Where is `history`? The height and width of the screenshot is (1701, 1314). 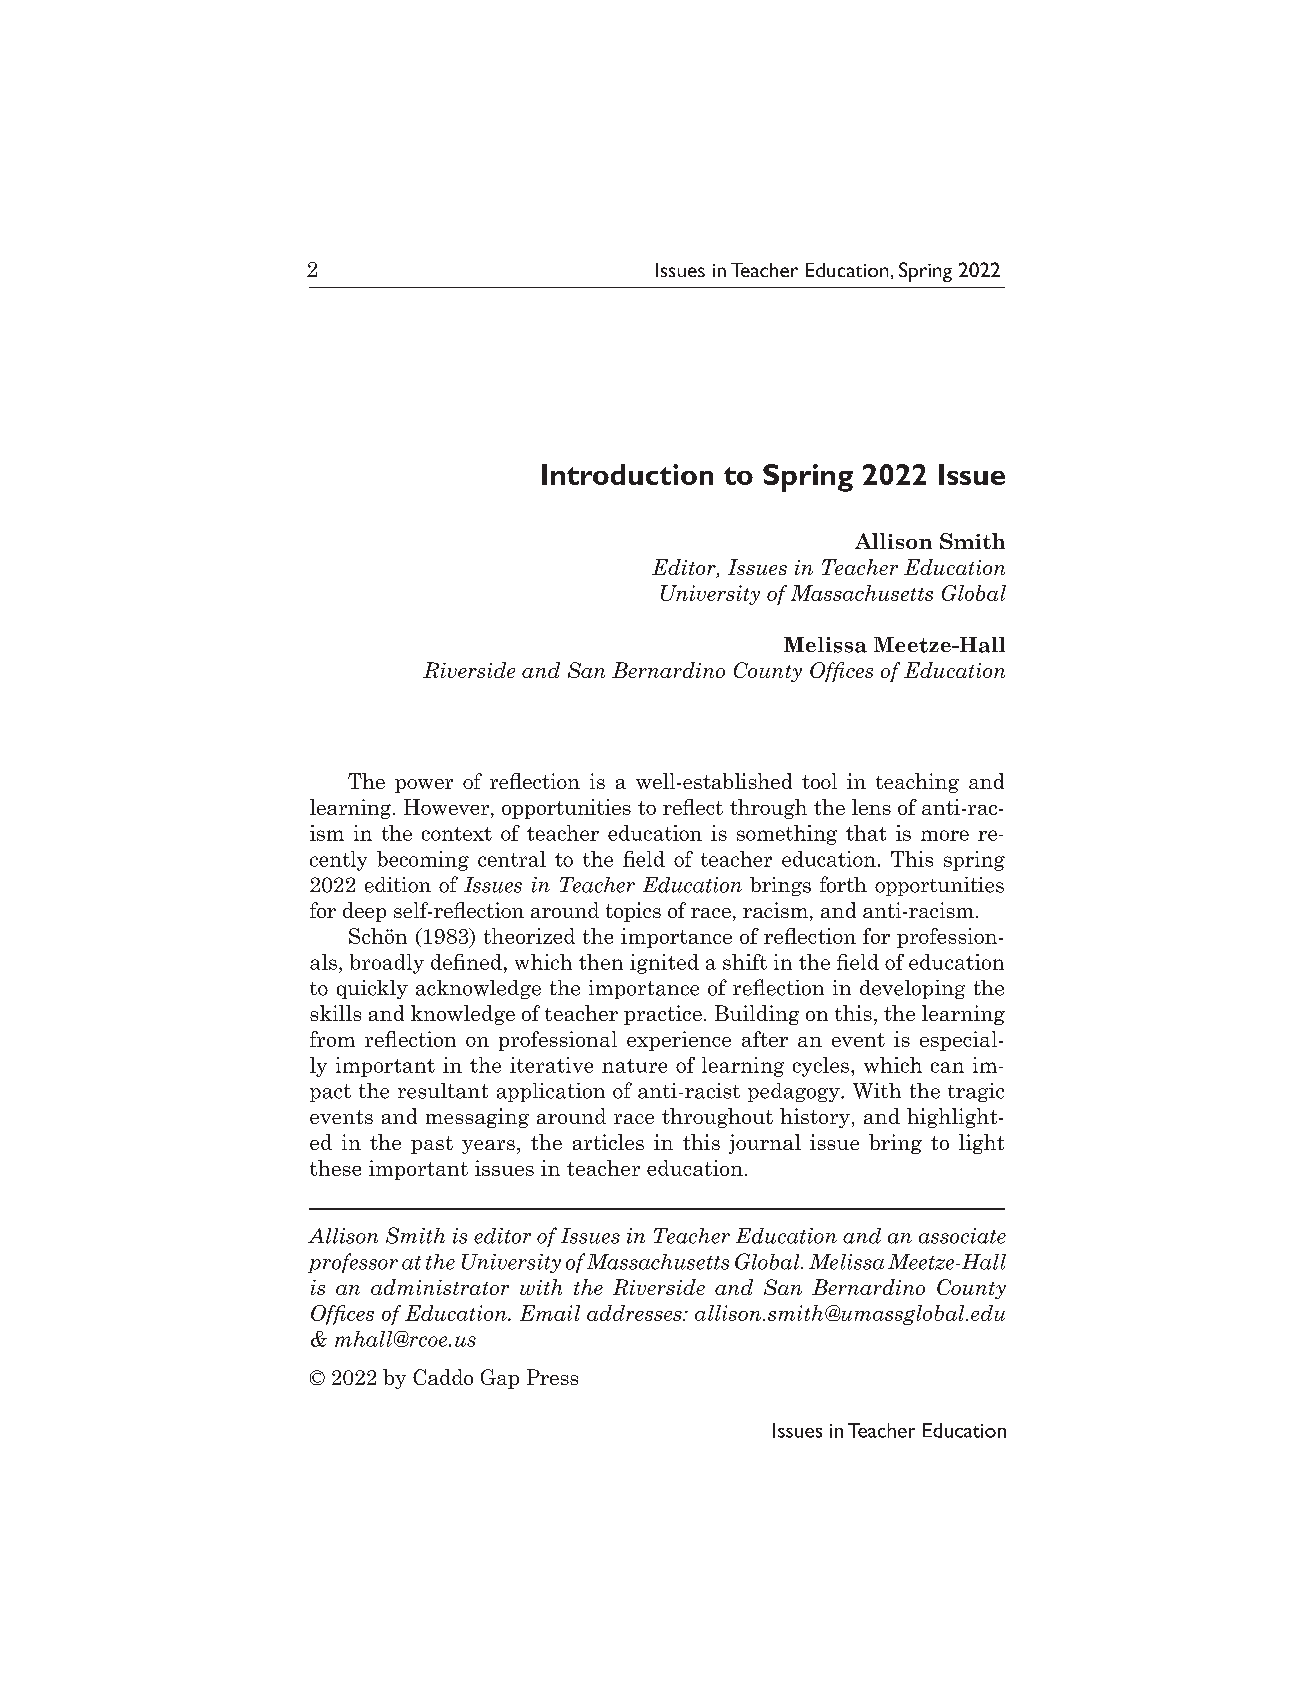 history is located at coordinates (815, 1118).
